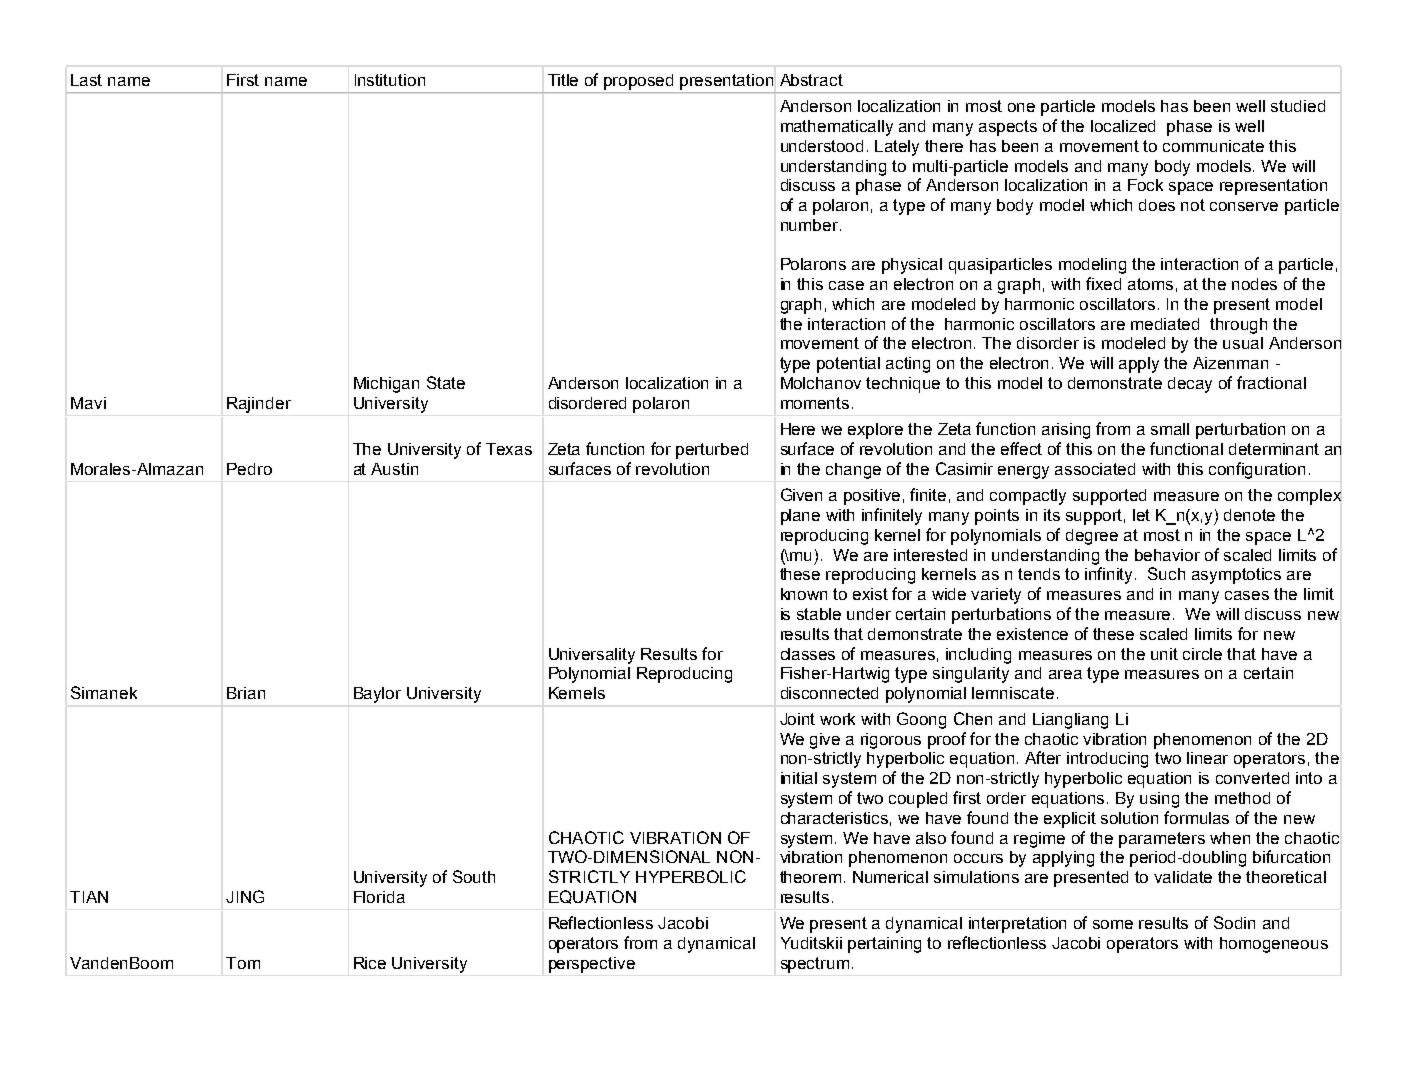  Describe the element at coordinates (249, 469) in the document. I see `Pedro` at that location.
